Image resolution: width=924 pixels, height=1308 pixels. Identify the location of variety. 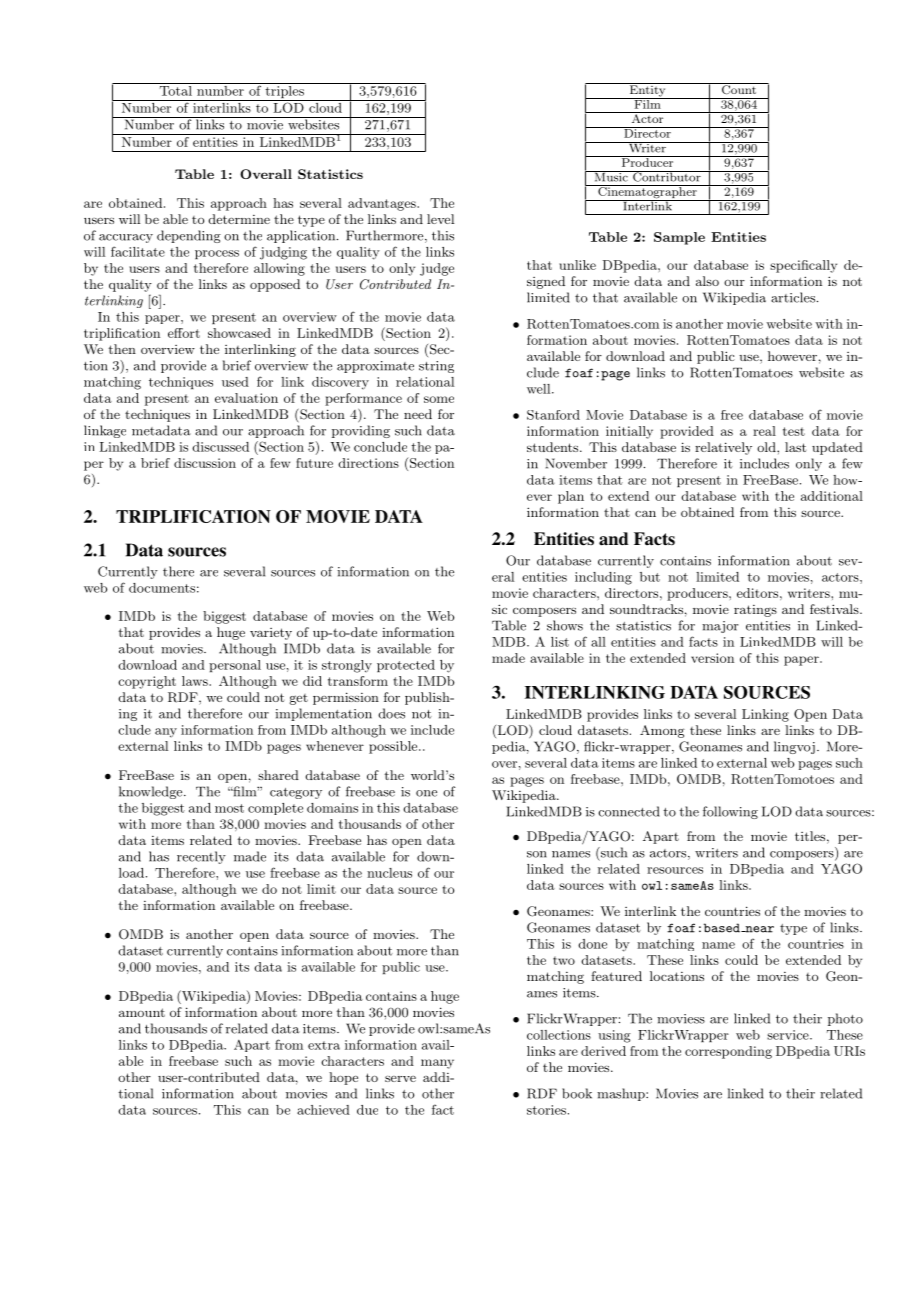
(271, 634).
